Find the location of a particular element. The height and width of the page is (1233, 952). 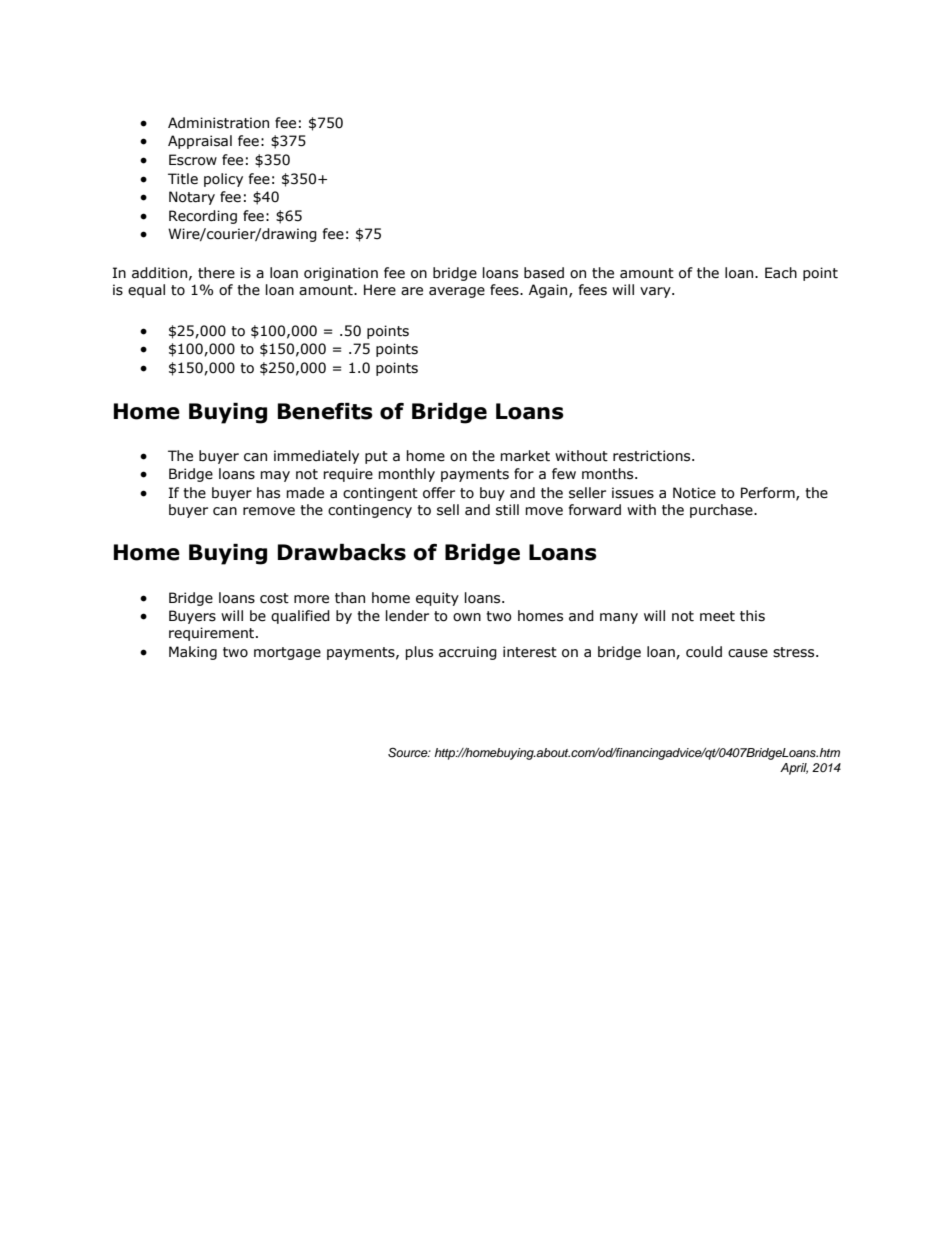

restrictions is located at coordinates (653, 456).
